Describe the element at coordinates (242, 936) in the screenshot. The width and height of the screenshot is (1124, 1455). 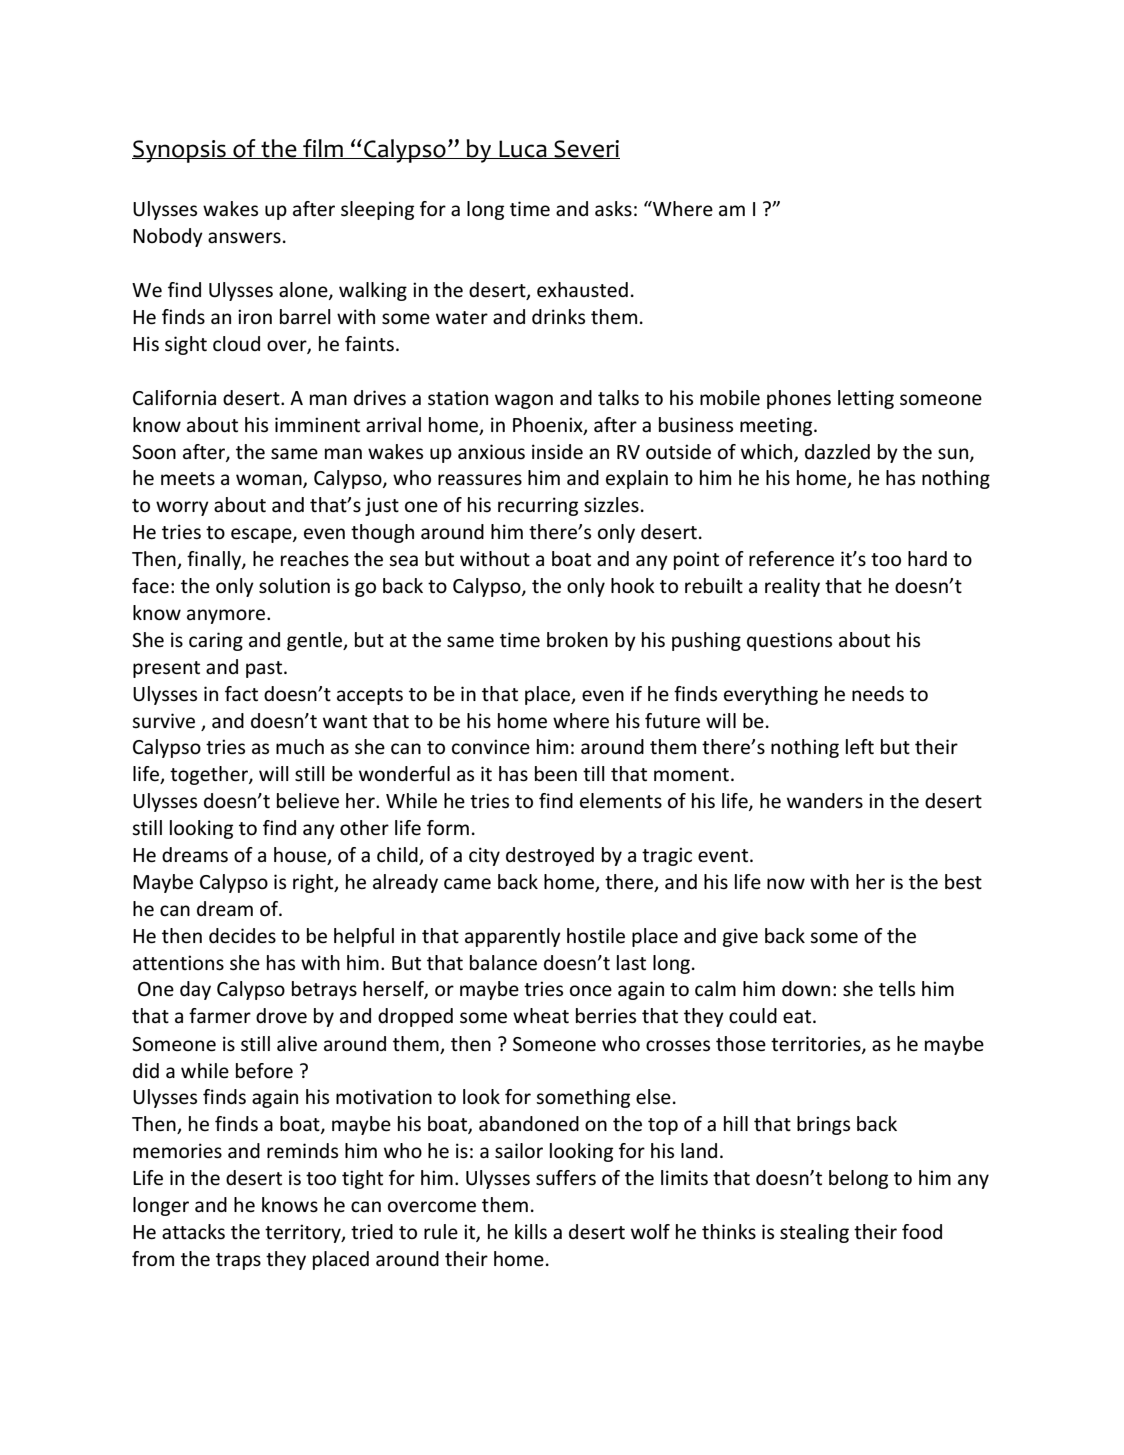
I see `decides` at that location.
